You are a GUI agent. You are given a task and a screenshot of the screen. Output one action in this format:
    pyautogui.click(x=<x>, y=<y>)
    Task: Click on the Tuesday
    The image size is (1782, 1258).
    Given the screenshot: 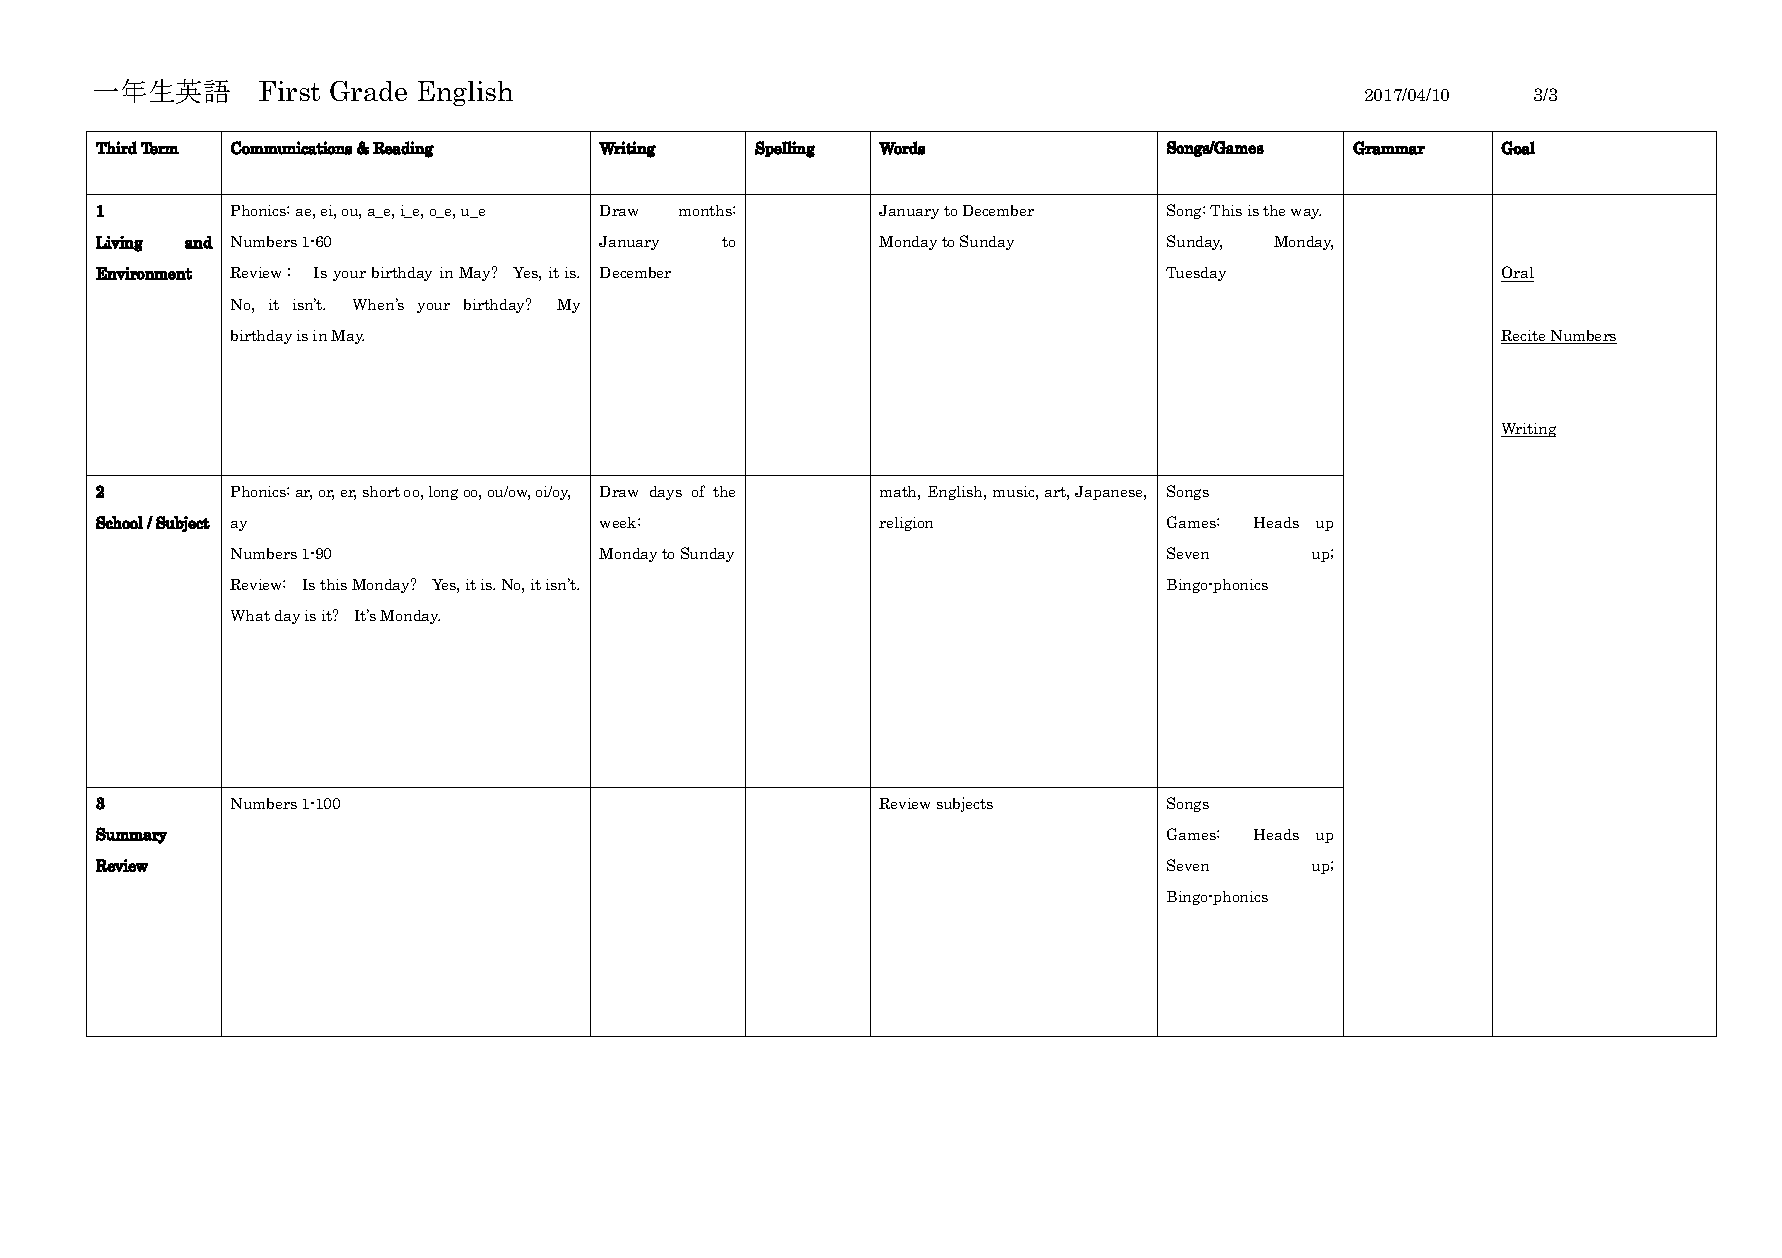 What is the action you would take?
    pyautogui.click(x=1196, y=274)
